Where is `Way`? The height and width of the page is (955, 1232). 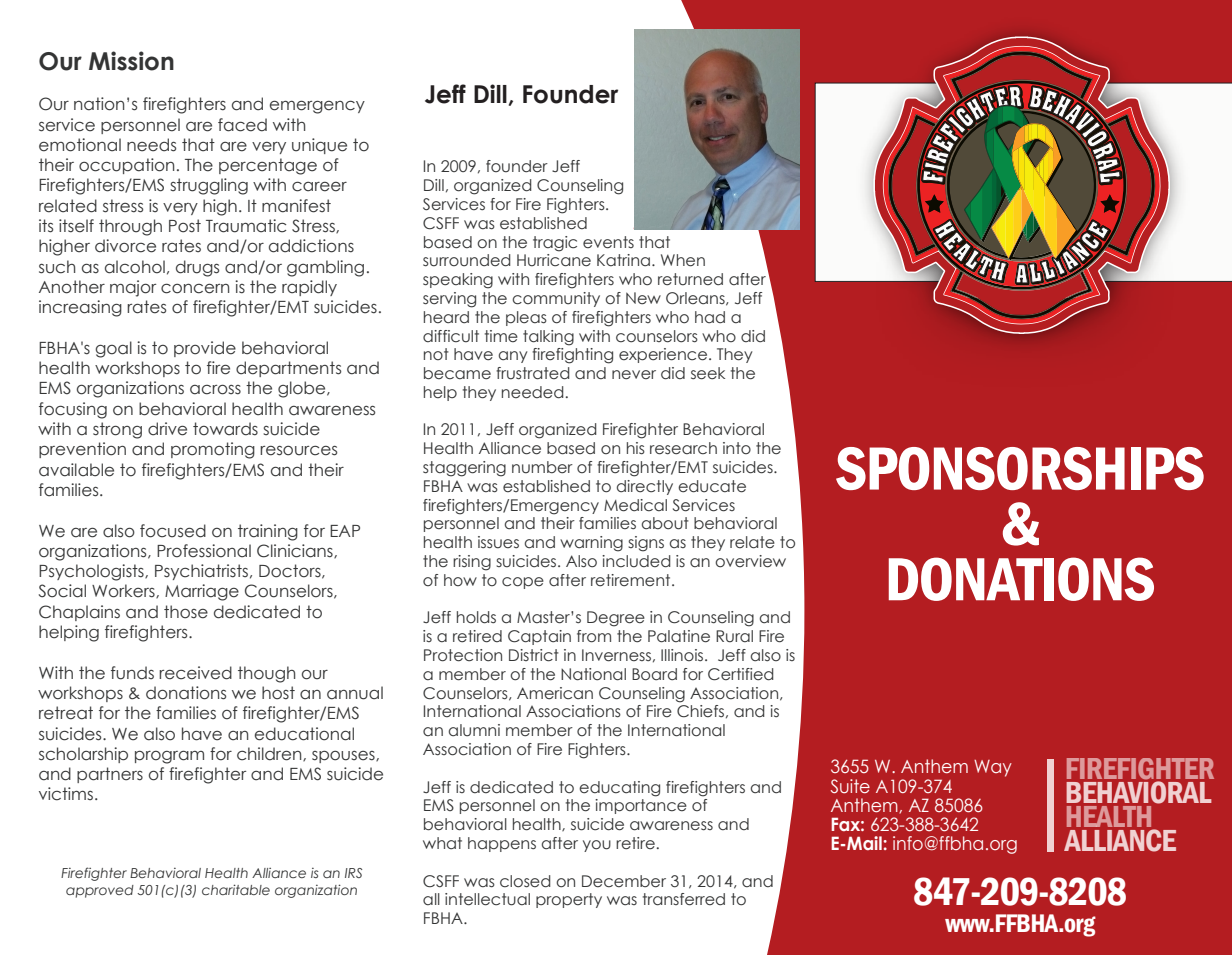 Way is located at coordinates (993, 768).
